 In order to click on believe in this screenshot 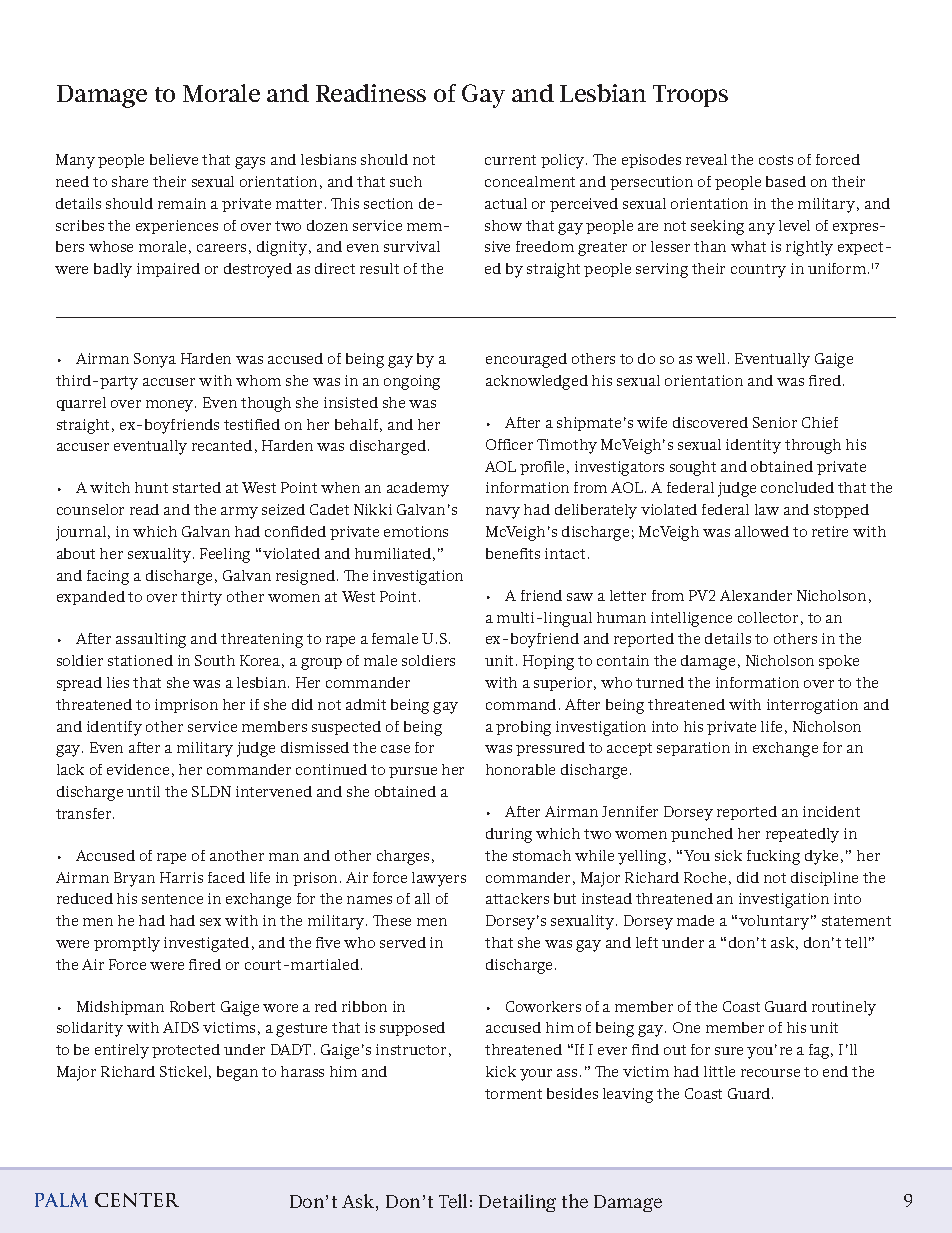, I will do `click(174, 159)`.
